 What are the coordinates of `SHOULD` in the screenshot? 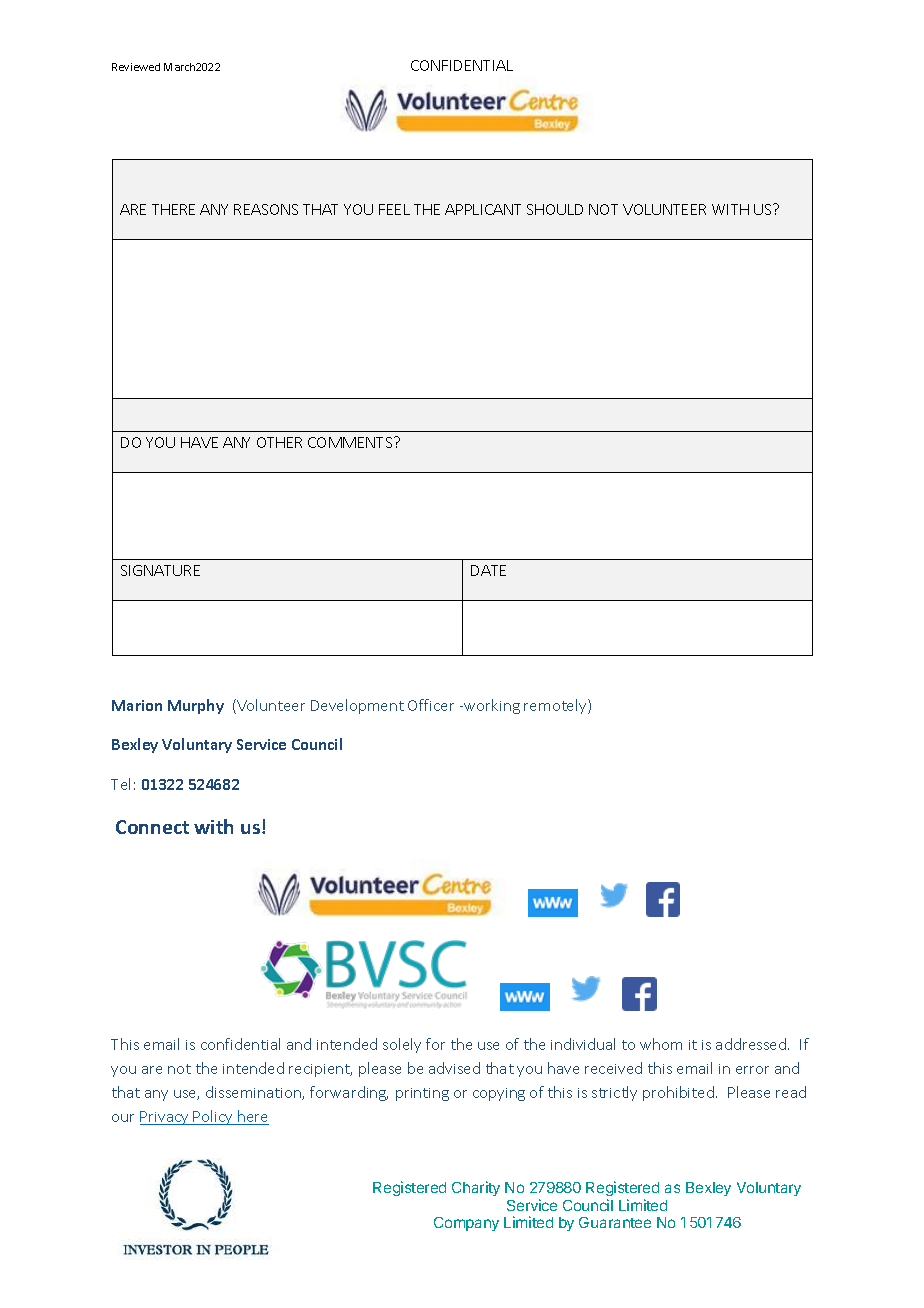 It's located at (555, 209).
